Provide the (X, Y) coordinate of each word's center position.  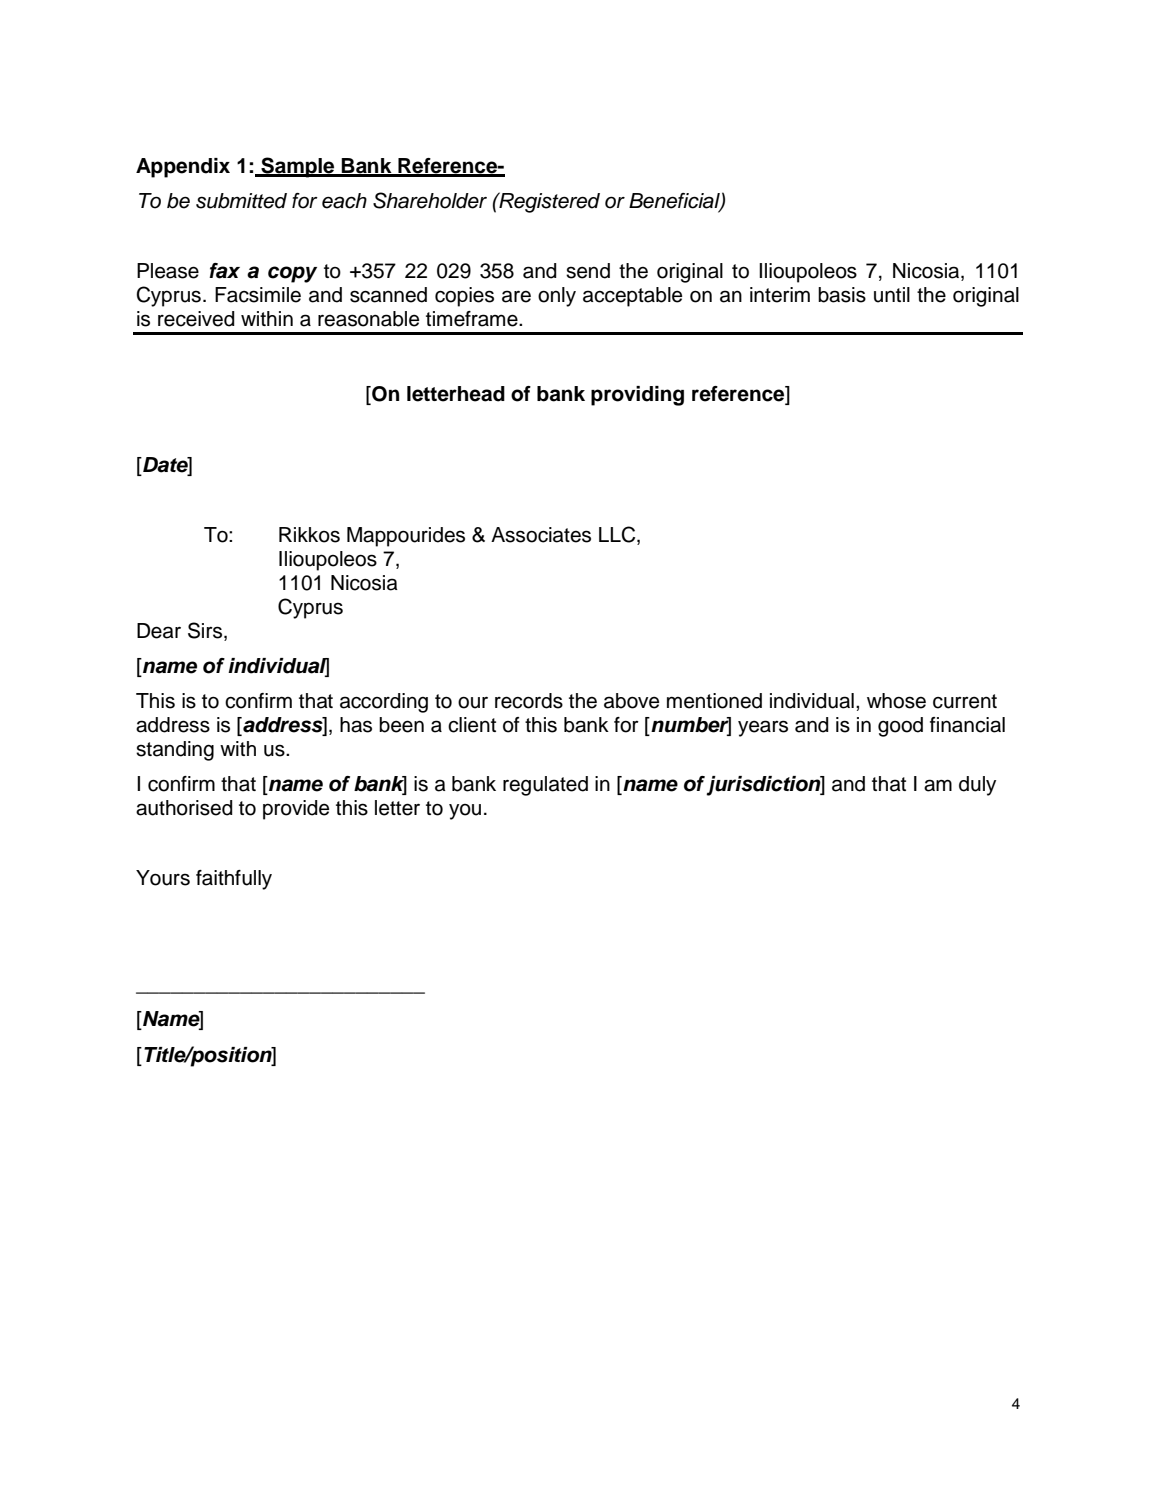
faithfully (234, 880)
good (900, 727)
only (557, 297)
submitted (241, 201)
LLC (618, 535)
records (529, 701)
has (356, 725)
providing (637, 396)
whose (896, 701)
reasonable (368, 319)
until (892, 295)
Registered (548, 202)
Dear (159, 631)
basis (842, 295)
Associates (541, 535)
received (196, 319)
